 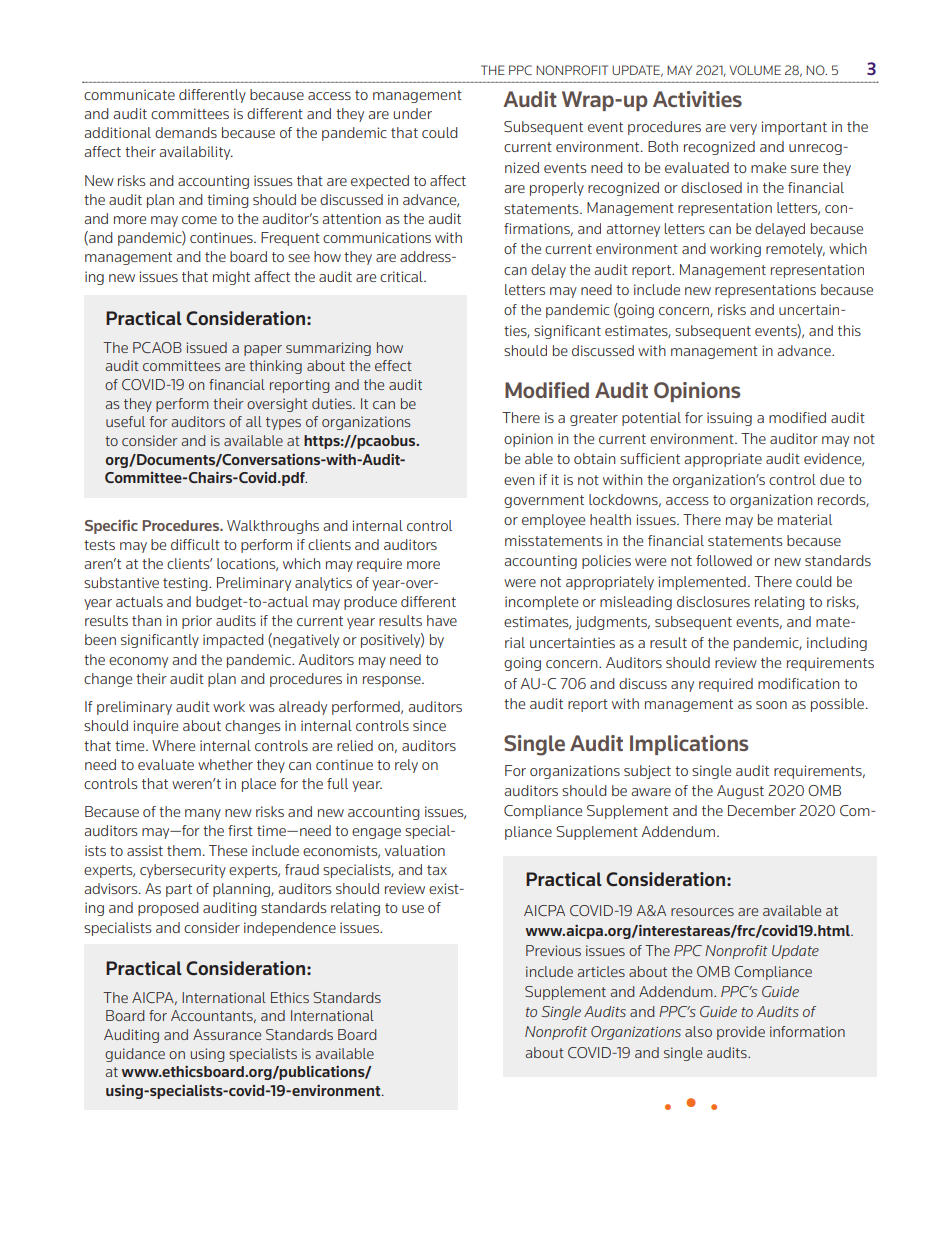 What do you see at coordinates (412, 113) in the image?
I see `under` at bounding box center [412, 113].
